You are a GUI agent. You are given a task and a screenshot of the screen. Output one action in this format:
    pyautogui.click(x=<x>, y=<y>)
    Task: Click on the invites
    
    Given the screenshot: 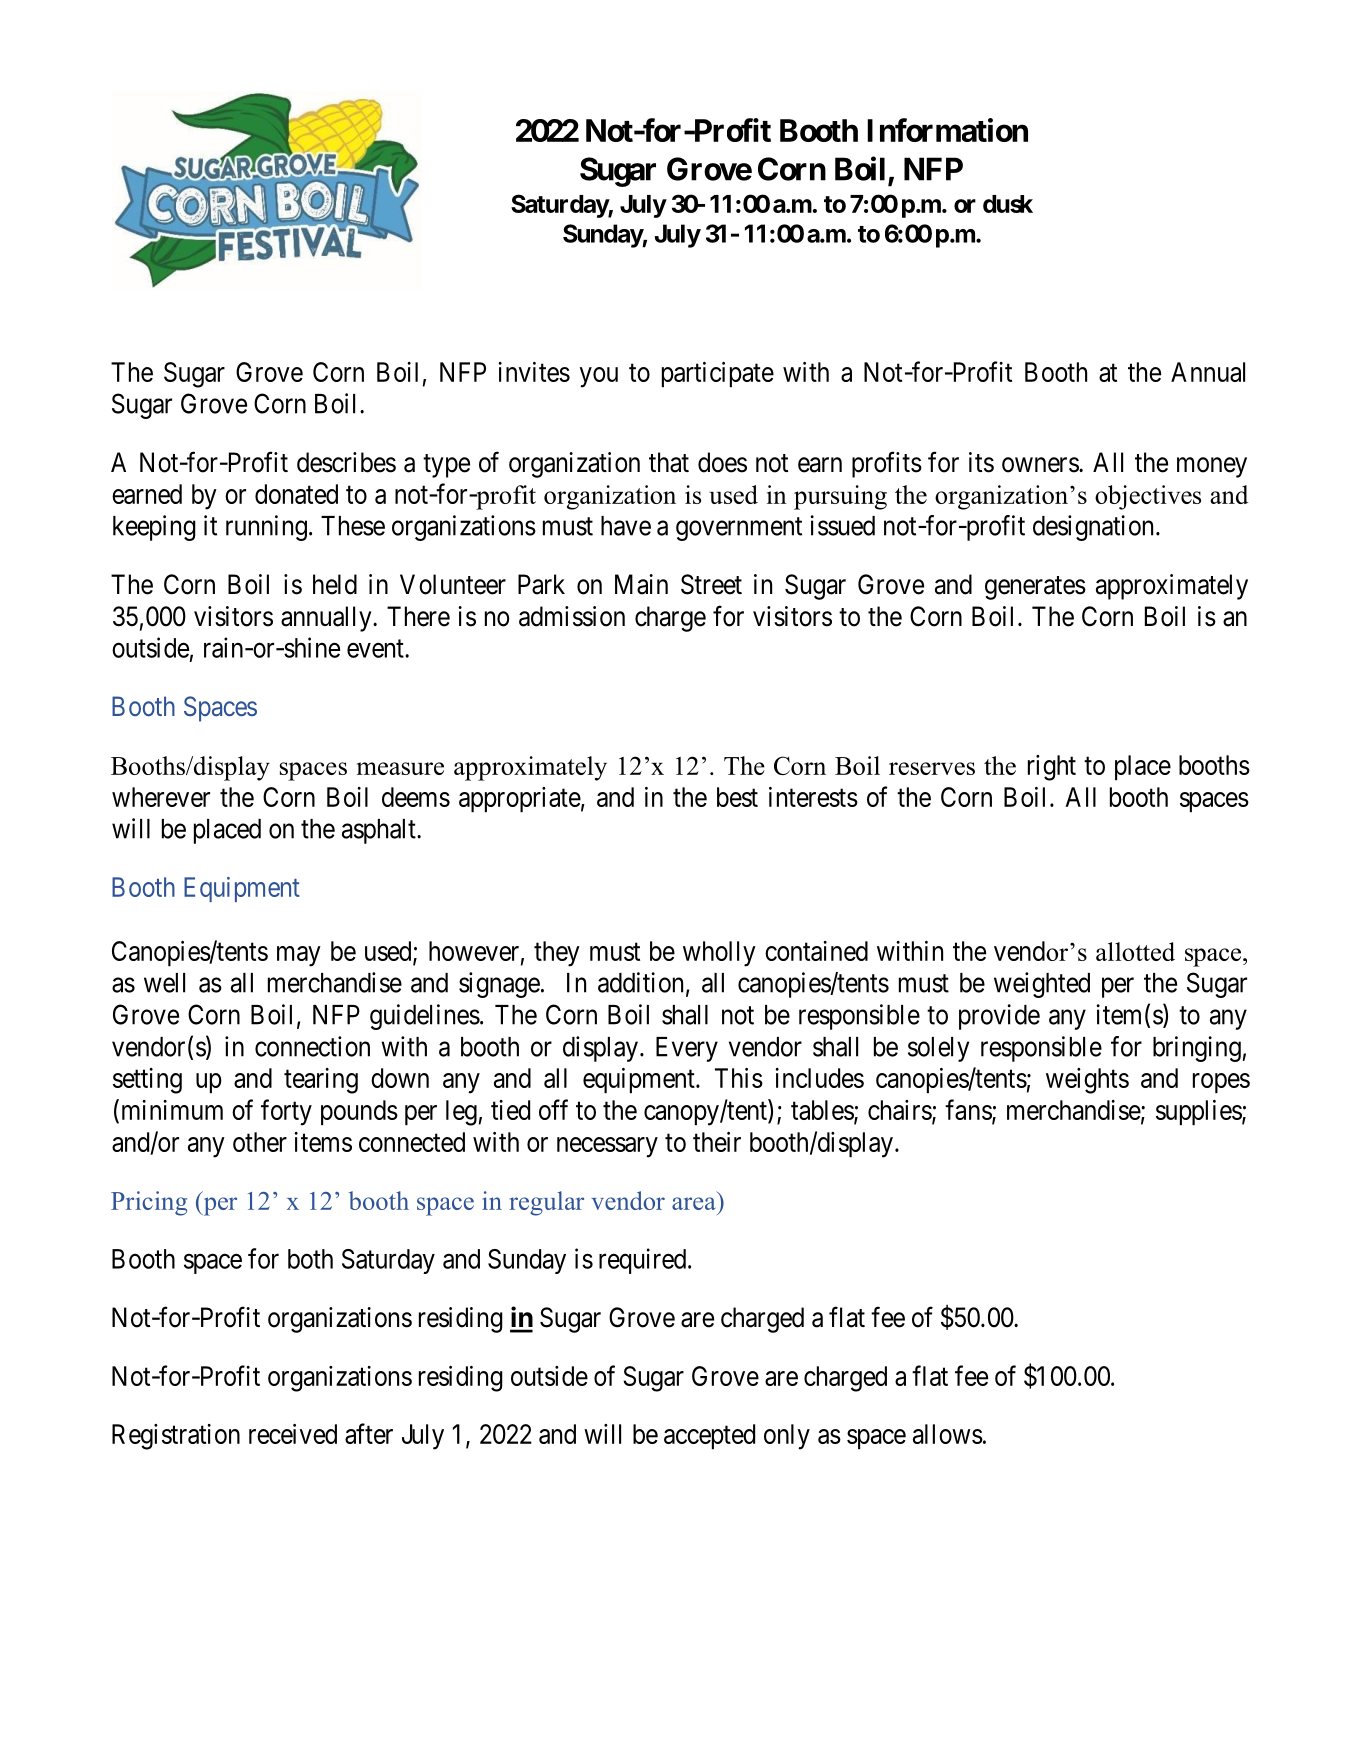 What is the action you would take?
    pyautogui.click(x=534, y=372)
